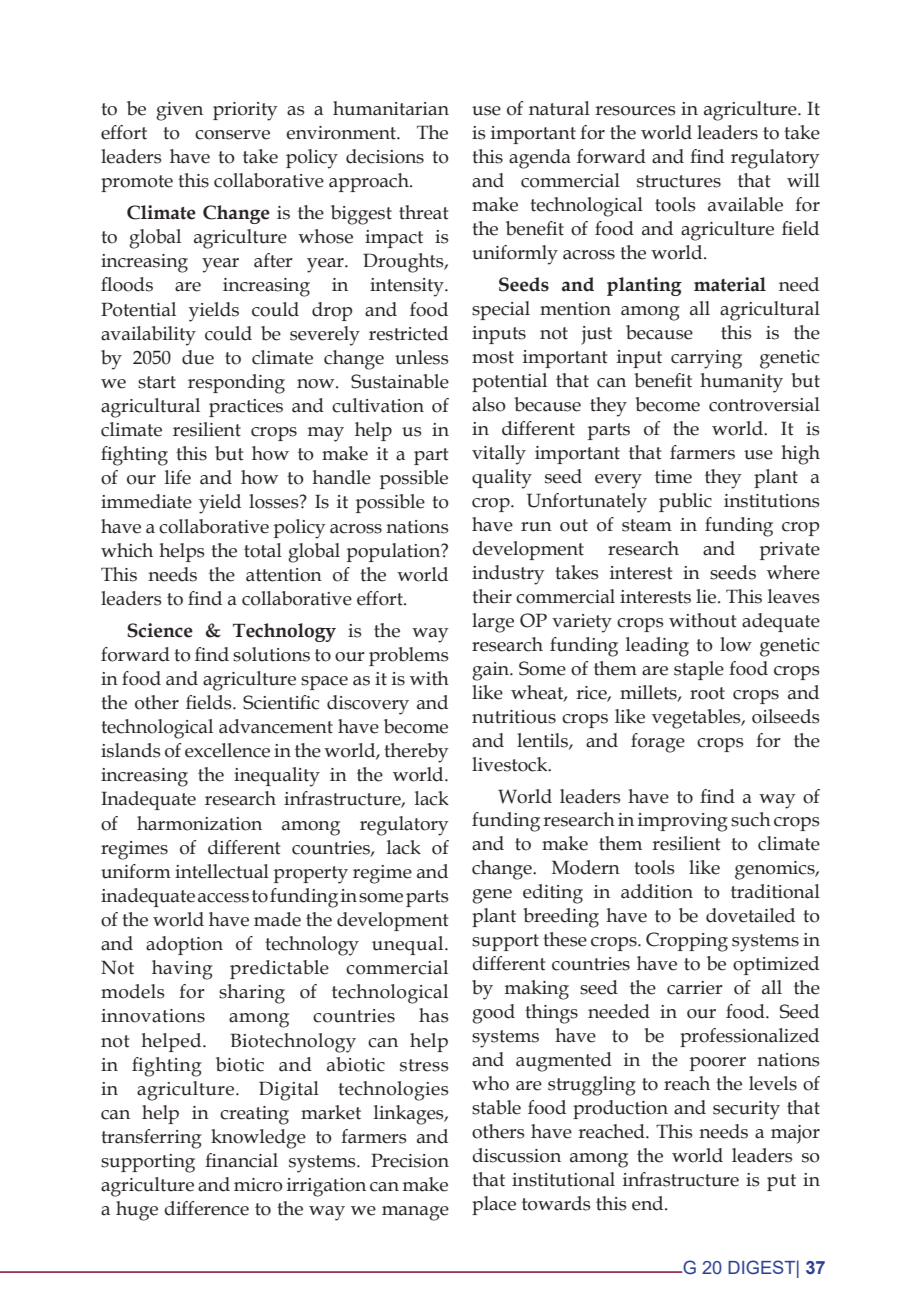 The image size is (921, 1316). Describe the element at coordinates (160, 630) in the document. I see `Science` at that location.
